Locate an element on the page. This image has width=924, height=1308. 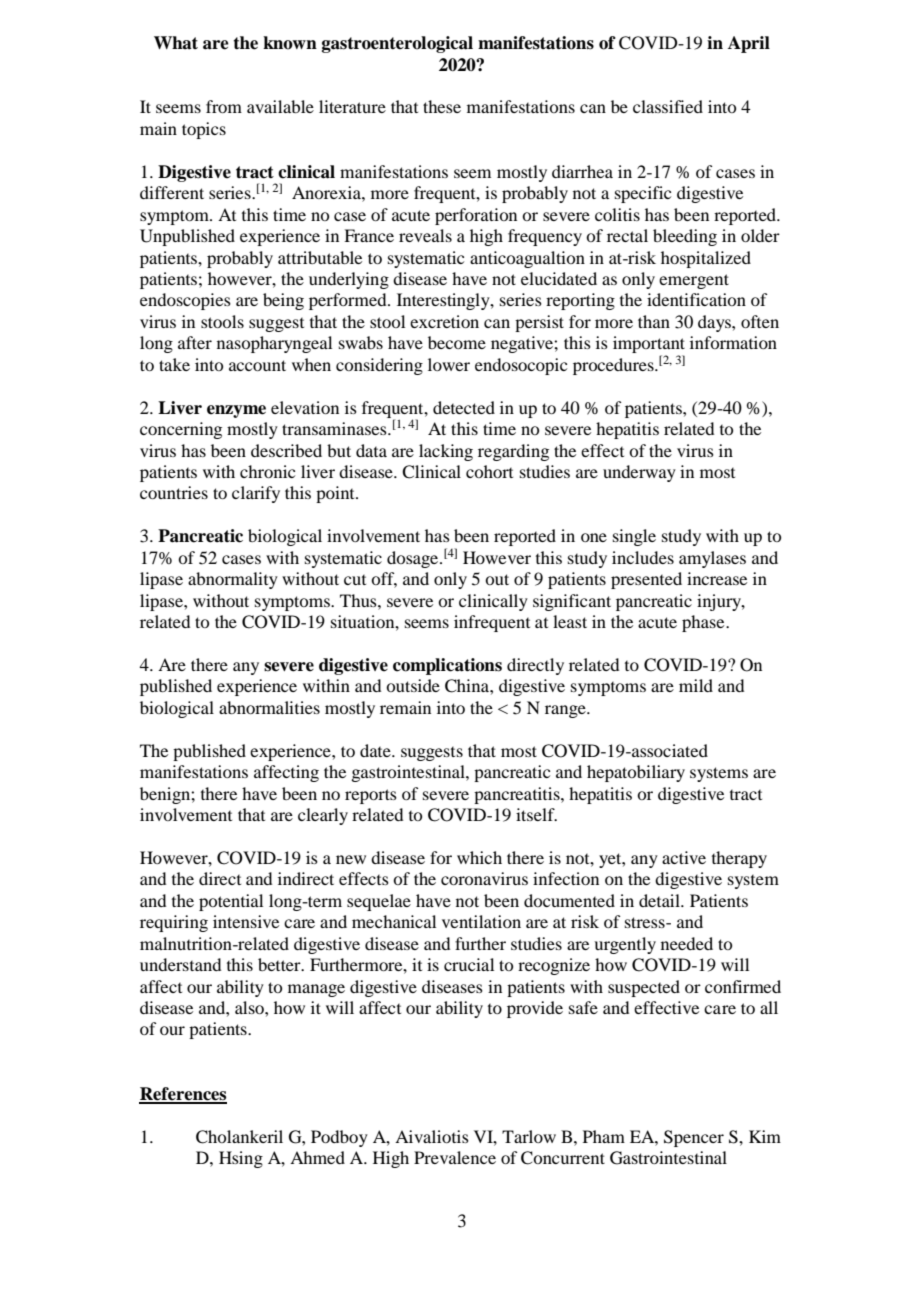
classified is located at coordinates (668, 106).
